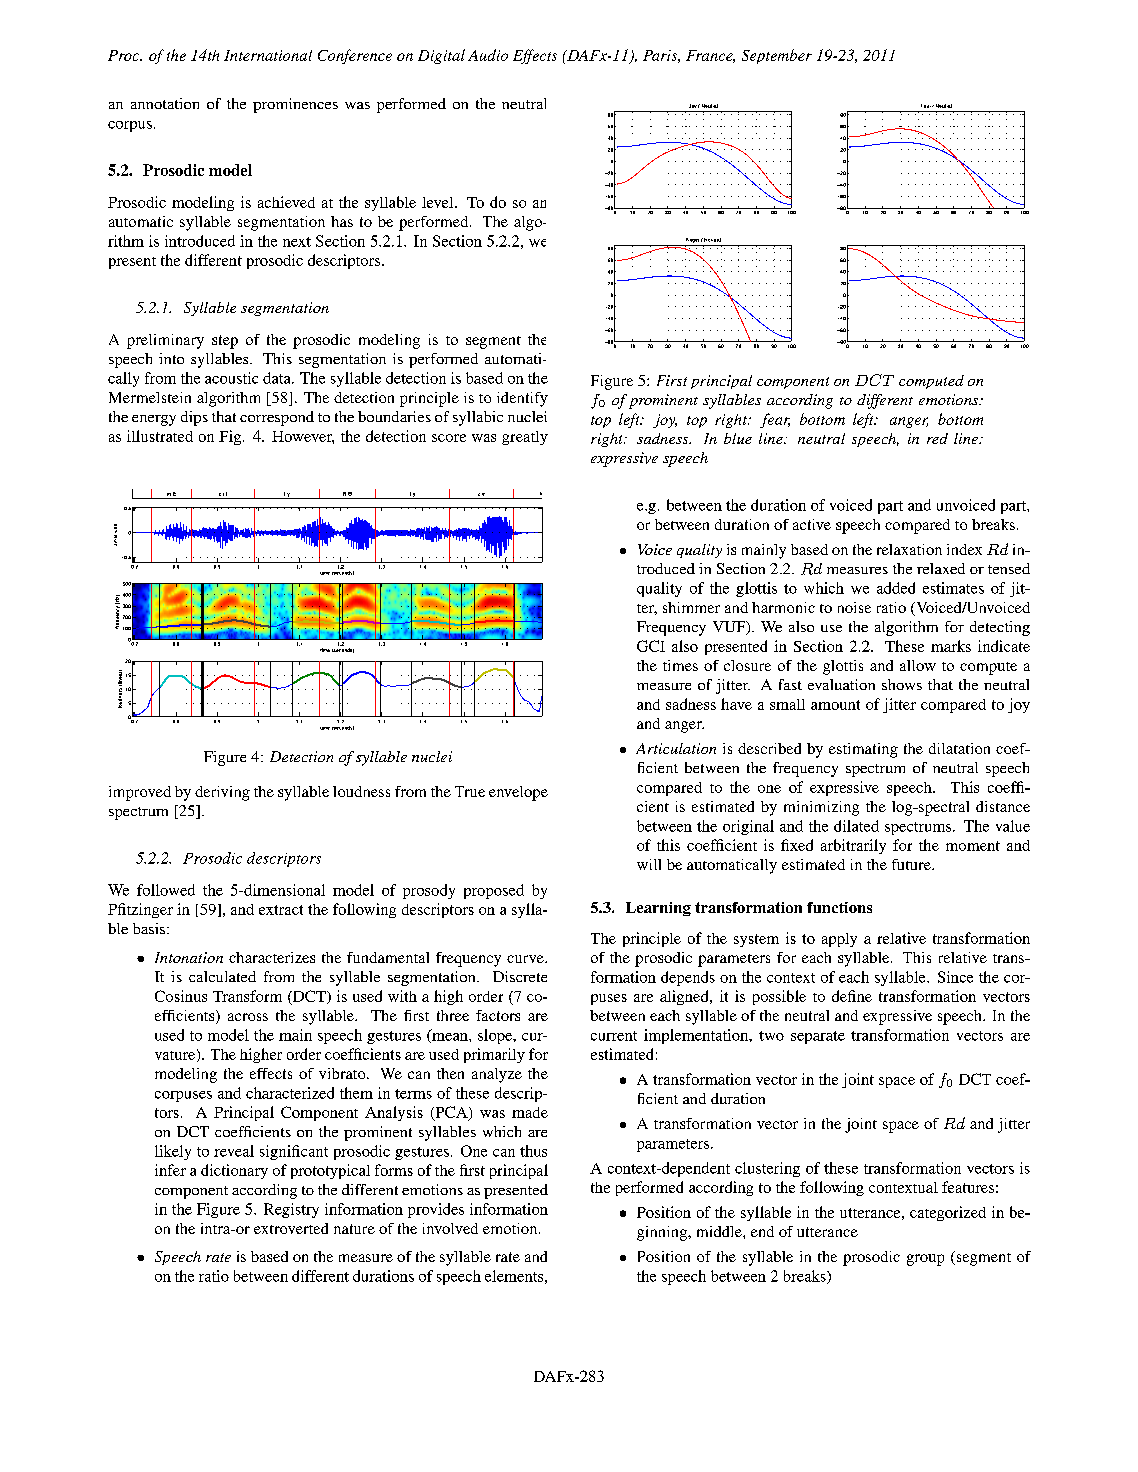  I want to click on extroverted, so click(291, 1228).
